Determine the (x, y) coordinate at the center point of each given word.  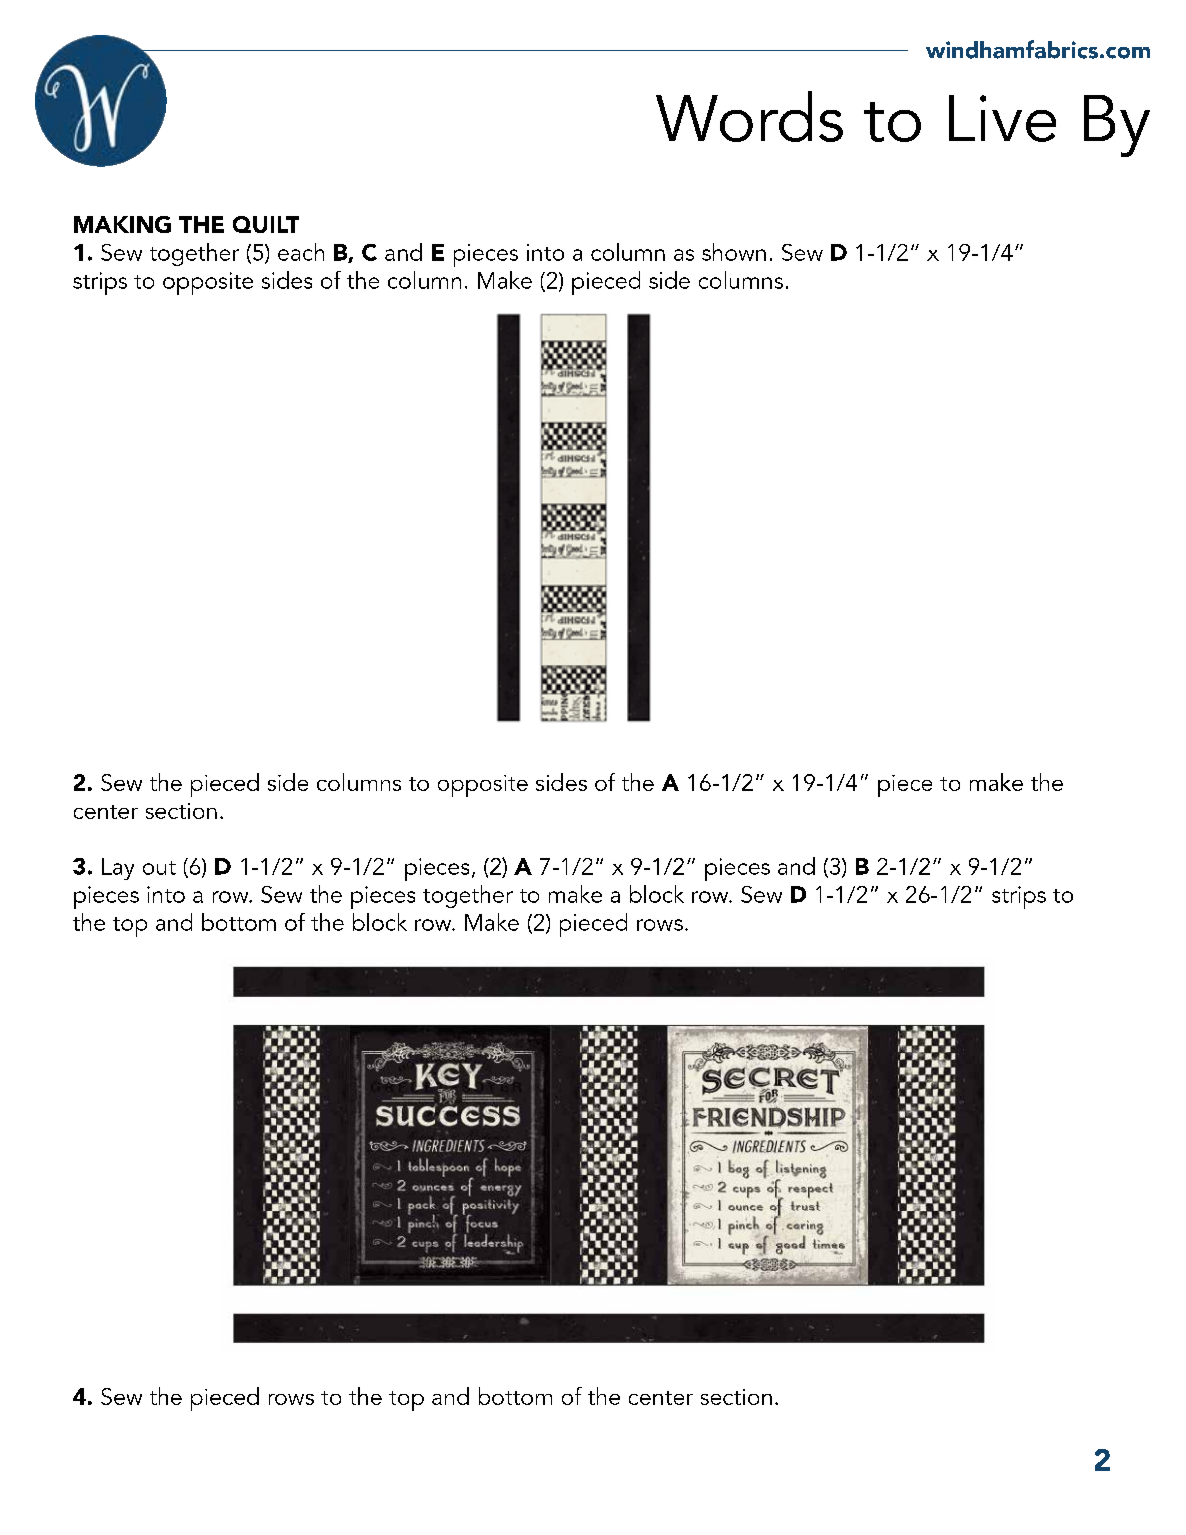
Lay (118, 869)
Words (749, 116)
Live (1002, 118)
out (159, 868)
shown (734, 252)
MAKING (122, 224)
